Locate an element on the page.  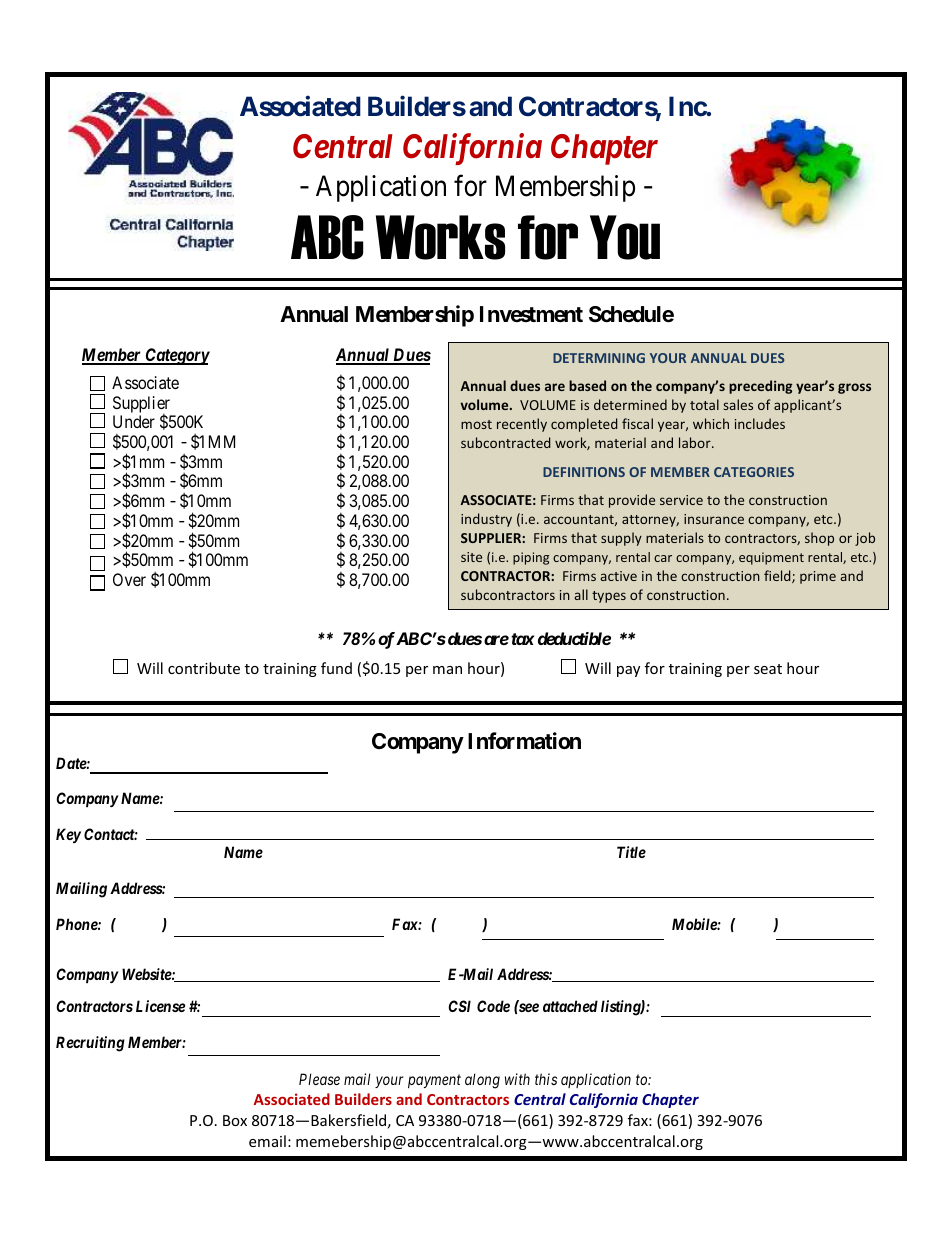
shop is located at coordinates (819, 539).
